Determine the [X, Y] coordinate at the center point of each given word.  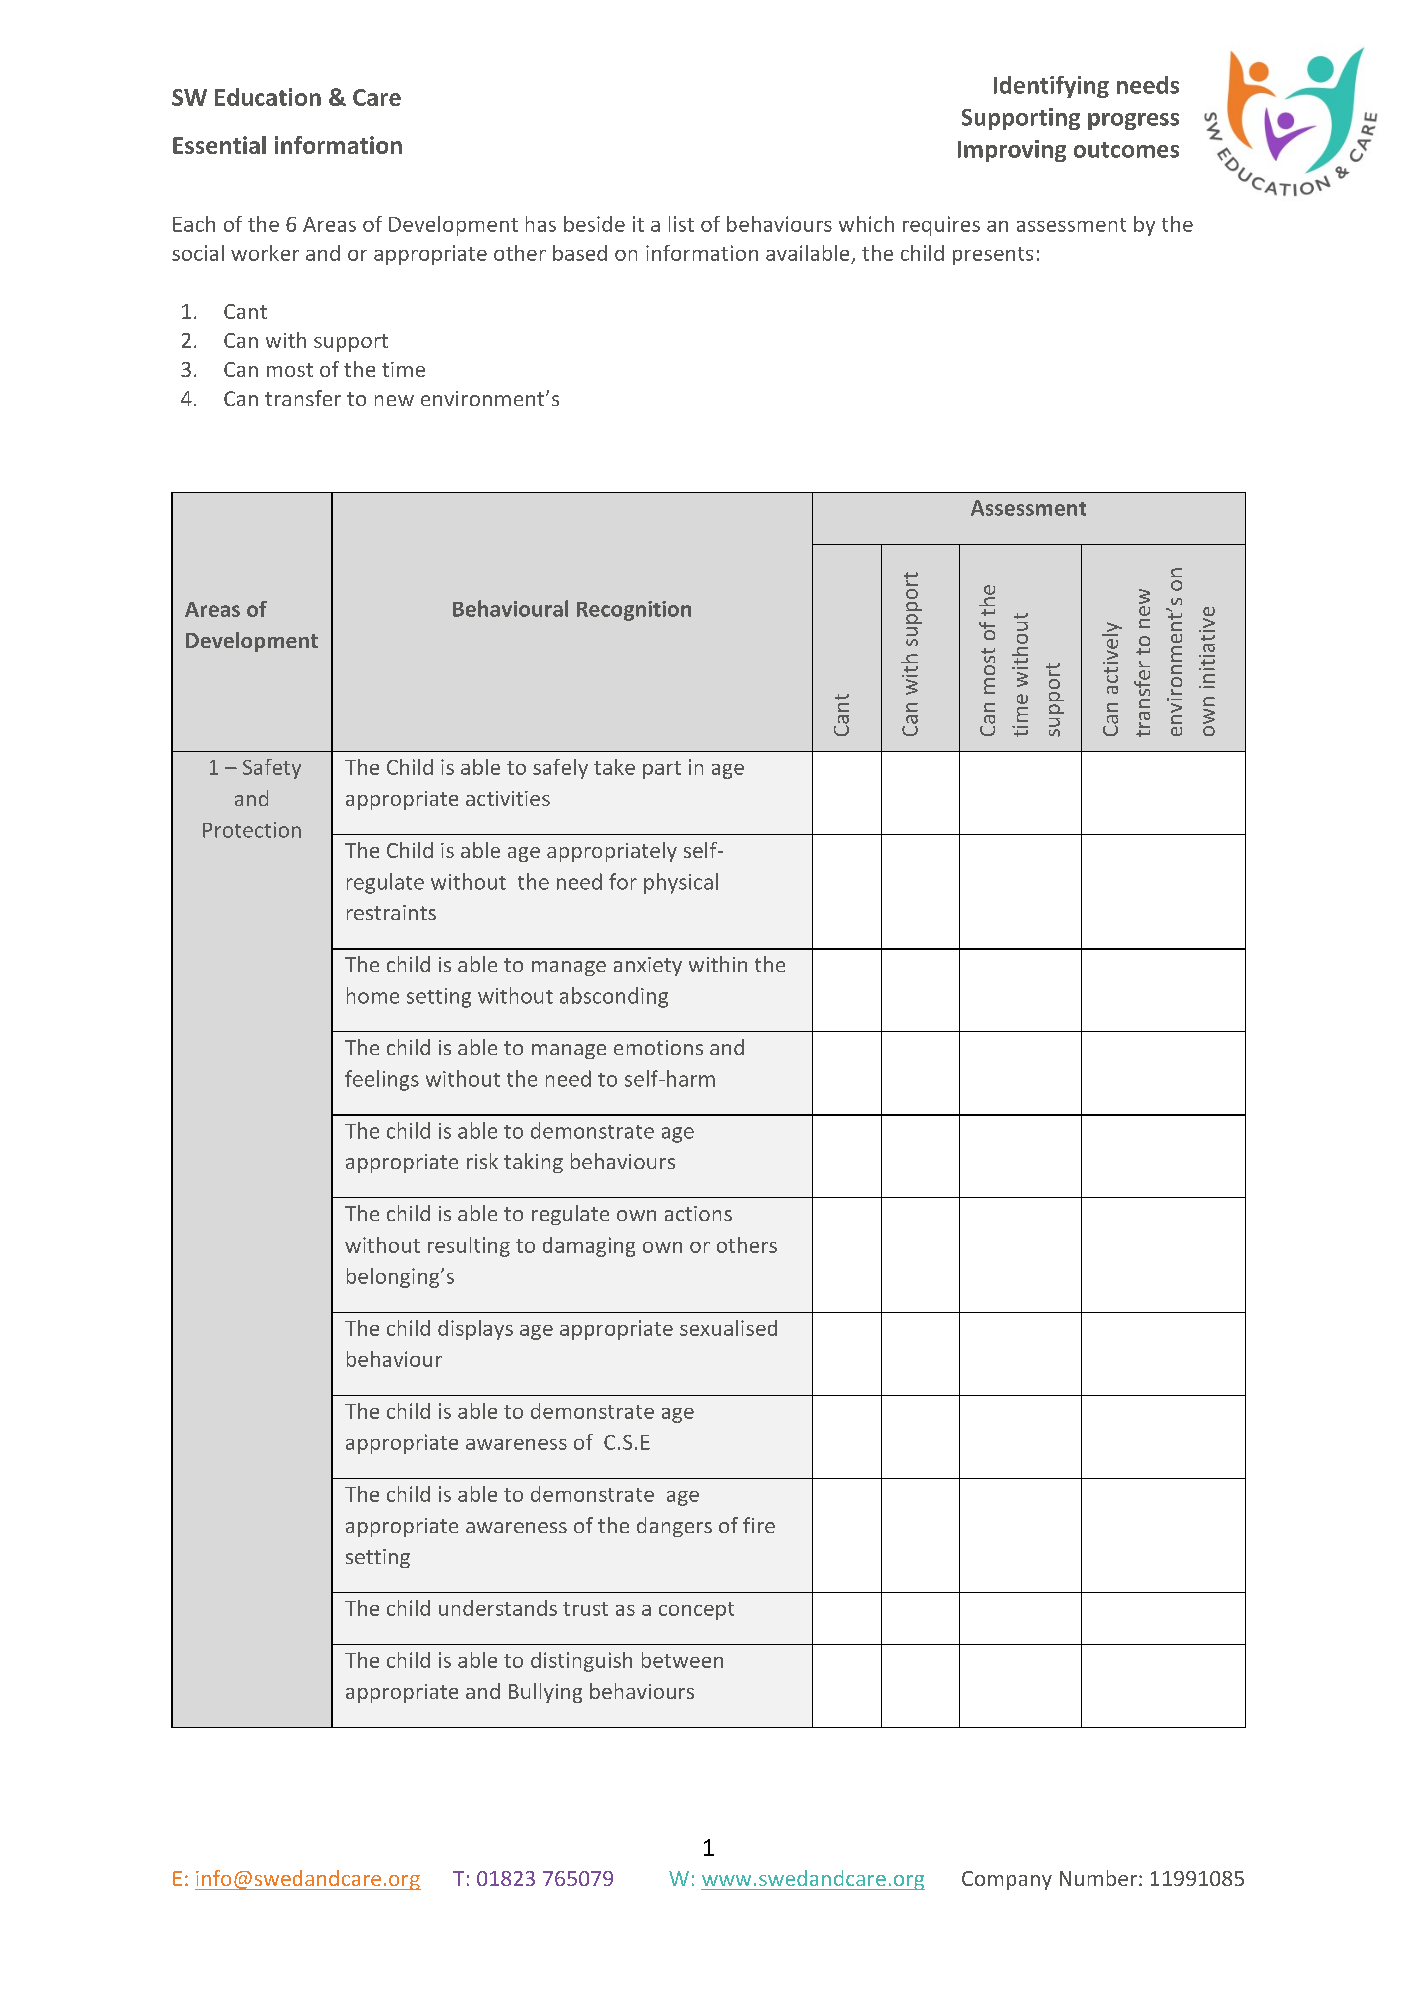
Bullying [545, 1693]
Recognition [634, 611]
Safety [272, 769]
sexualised [728, 1328]
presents [993, 256]
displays [475, 1330]
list [681, 224]
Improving [1012, 151]
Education [268, 97]
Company [1007, 1880]
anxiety [648, 966]
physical [681, 883]
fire [759, 1525]
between [682, 1660]
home [373, 995]
